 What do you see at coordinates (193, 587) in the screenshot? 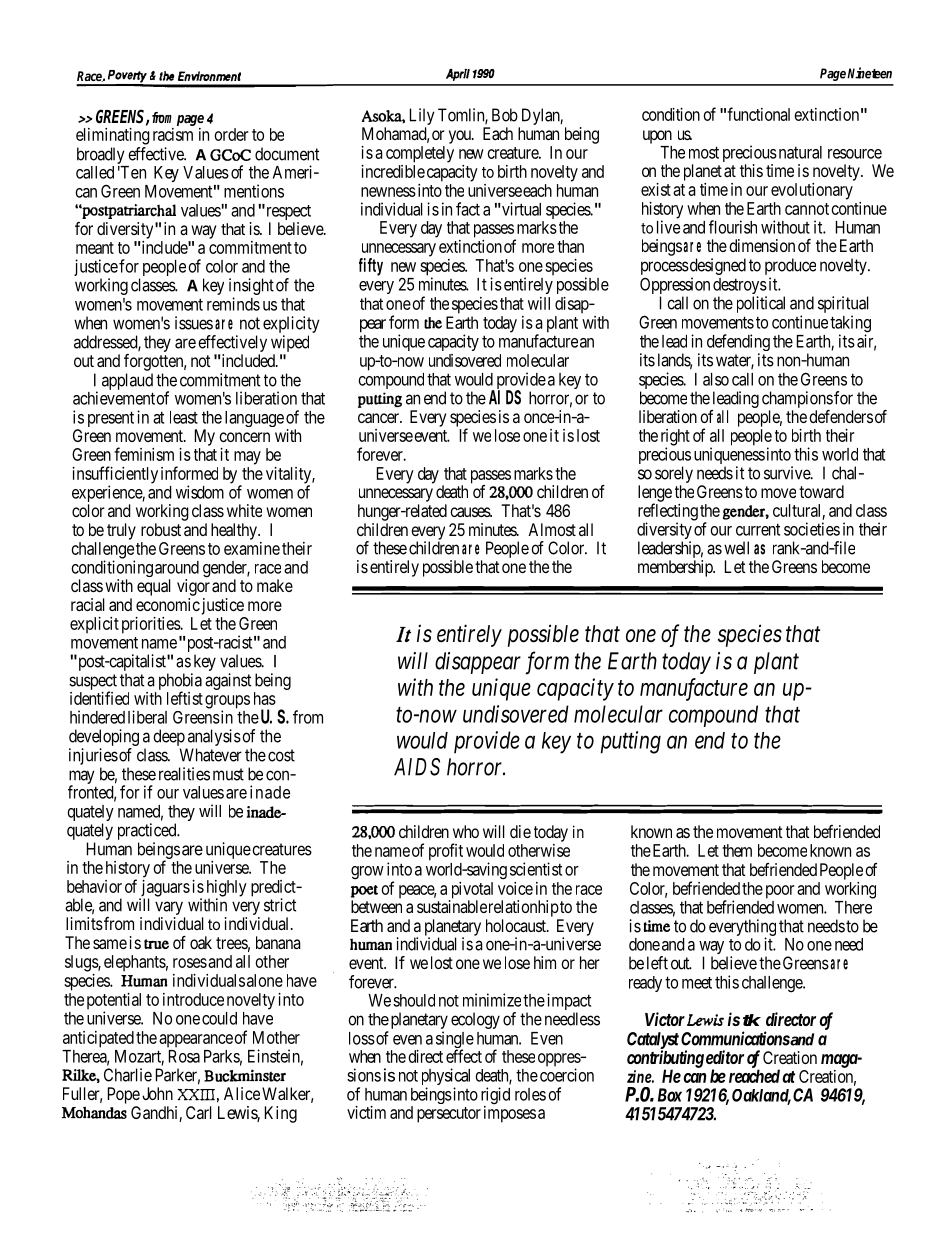
I see `vigor` at bounding box center [193, 587].
